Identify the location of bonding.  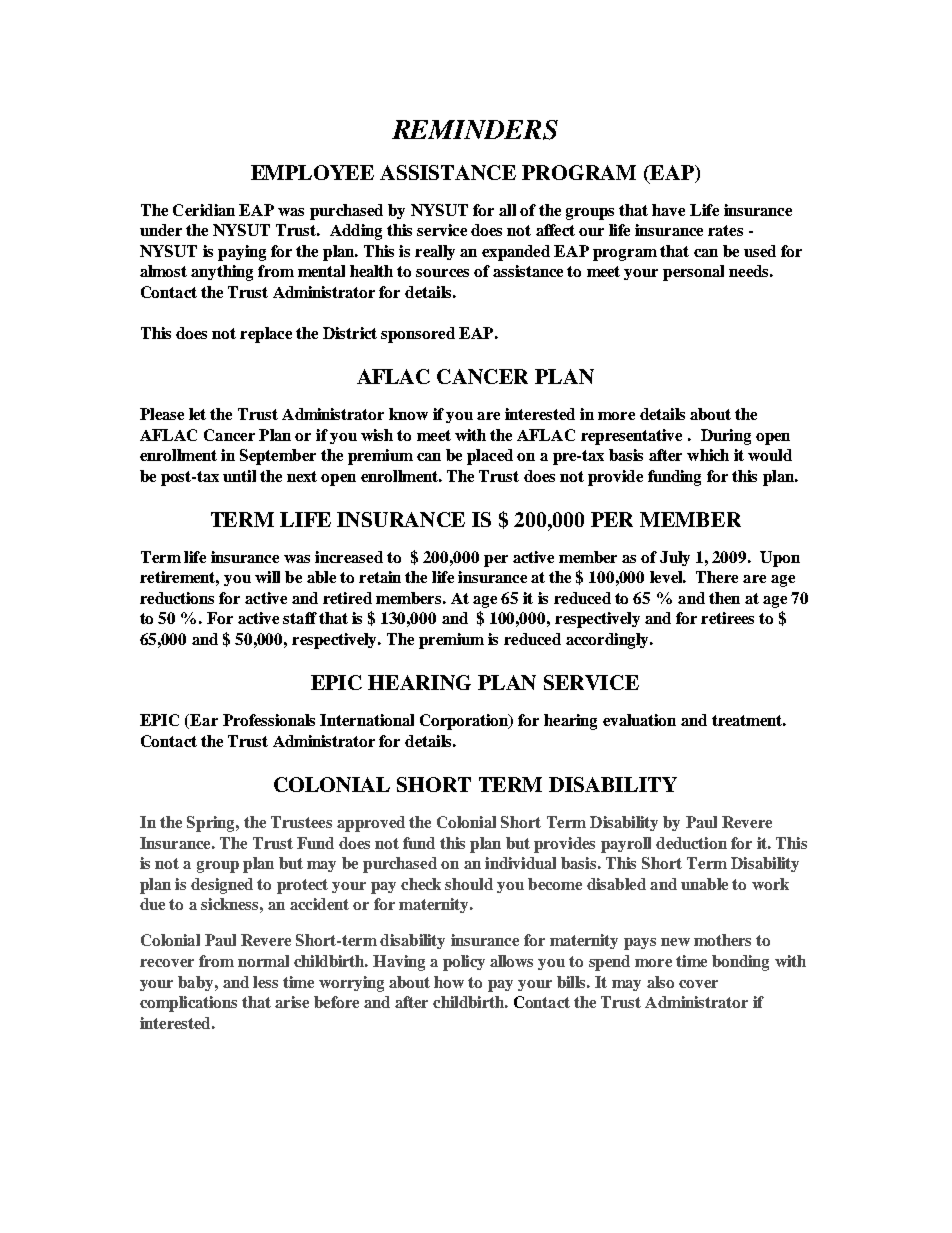
(740, 963).
